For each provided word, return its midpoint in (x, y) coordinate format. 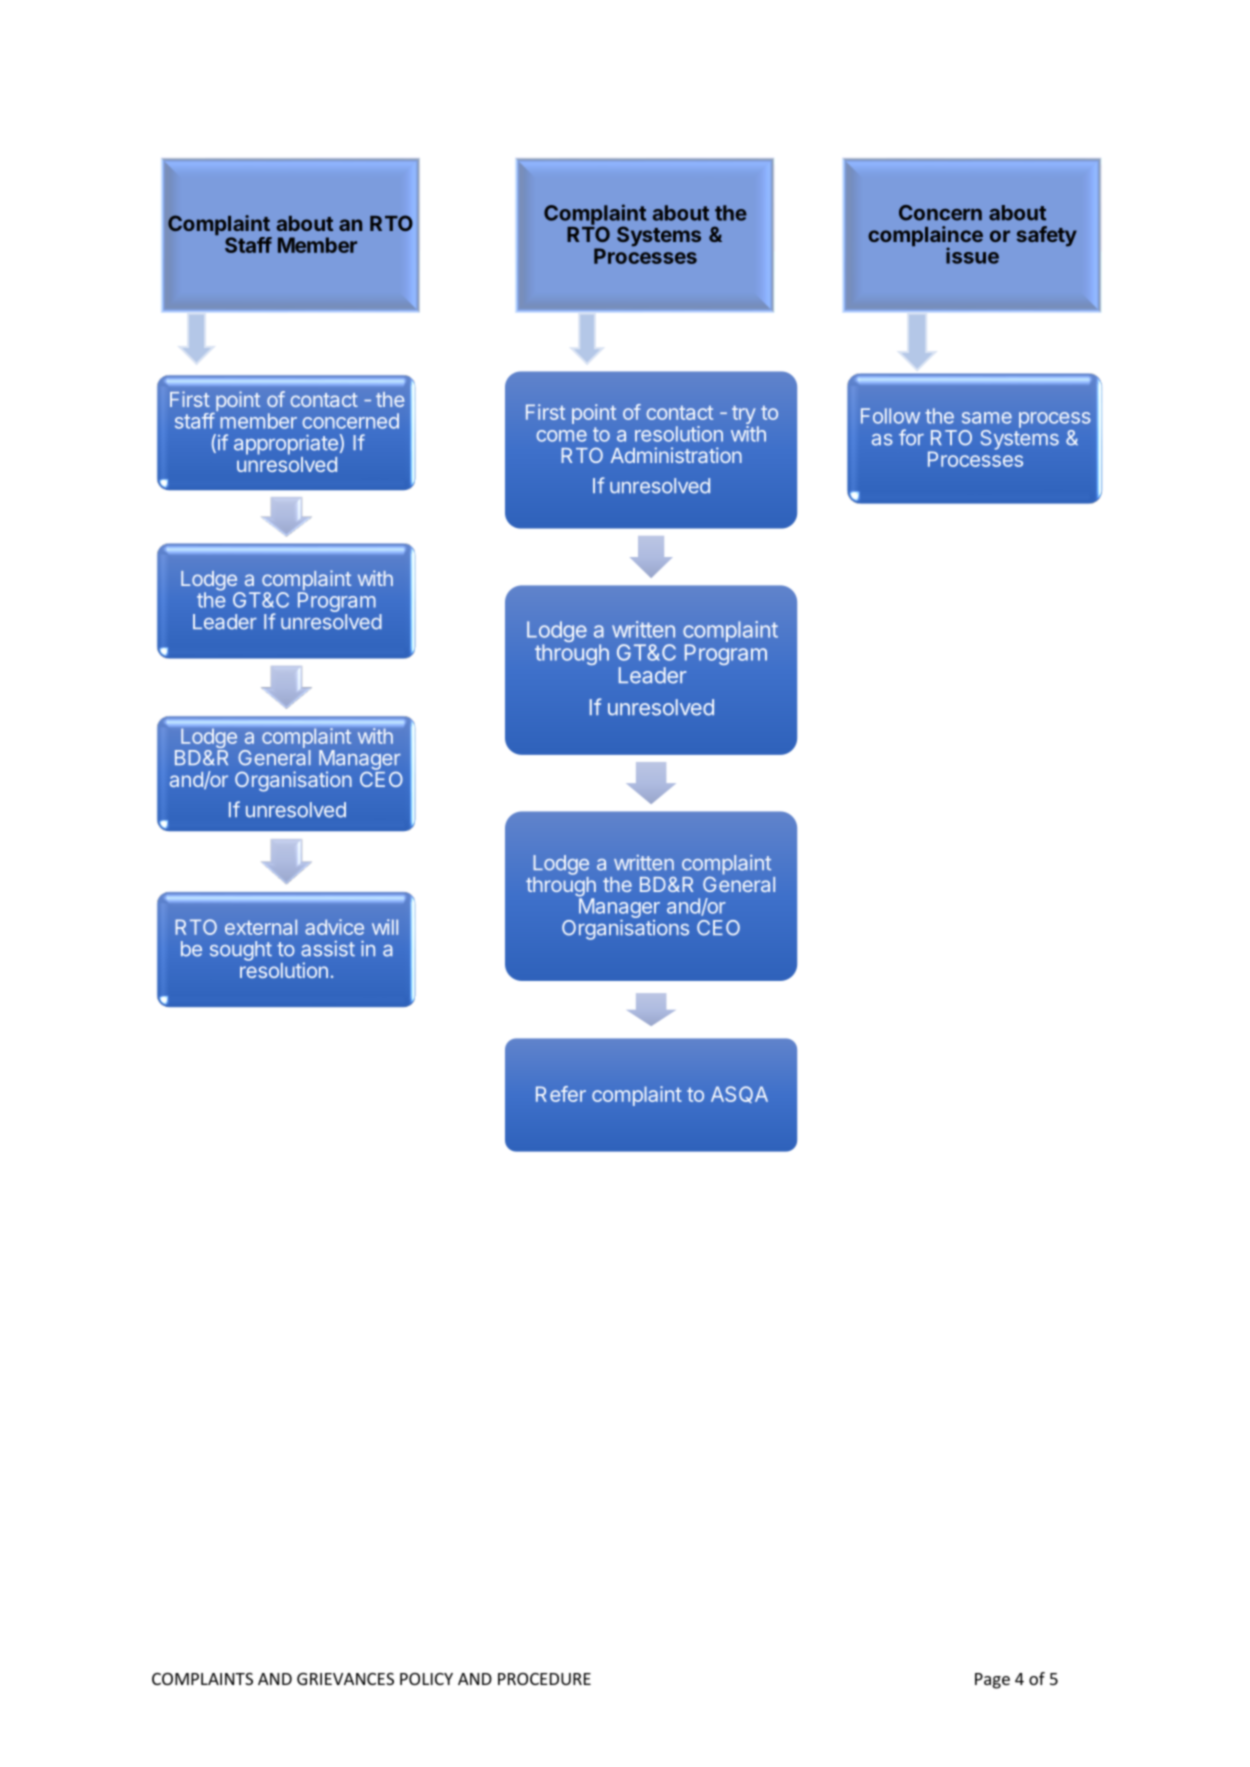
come (561, 436)
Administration (676, 455)
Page (992, 1681)
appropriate (286, 445)
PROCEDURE (544, 1679)
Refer (561, 1094)
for (911, 437)
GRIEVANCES (345, 1679)
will (385, 927)
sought (241, 951)
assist (328, 949)
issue (972, 255)
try (743, 416)
